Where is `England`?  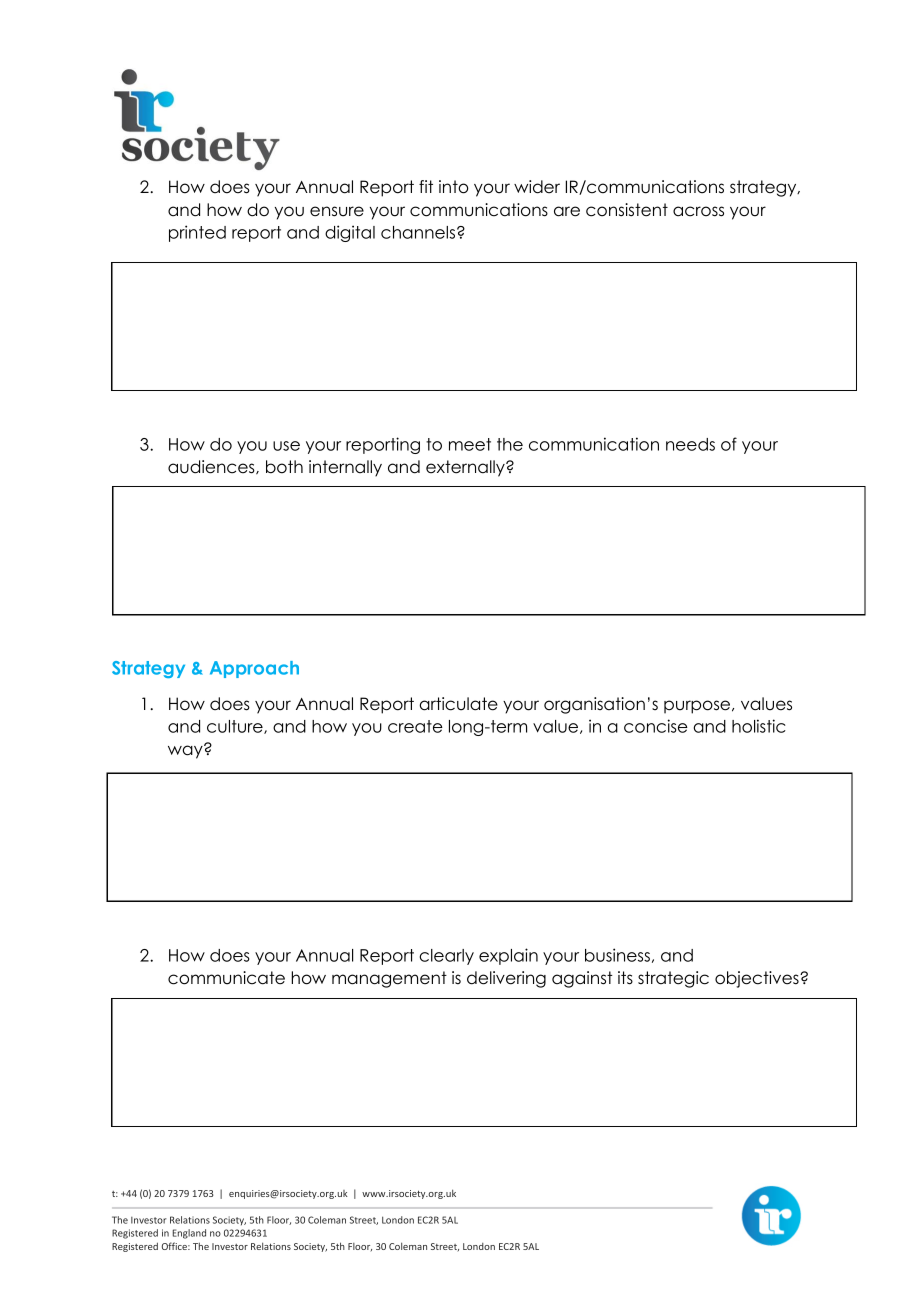 England is located at coordinates (189, 1234).
